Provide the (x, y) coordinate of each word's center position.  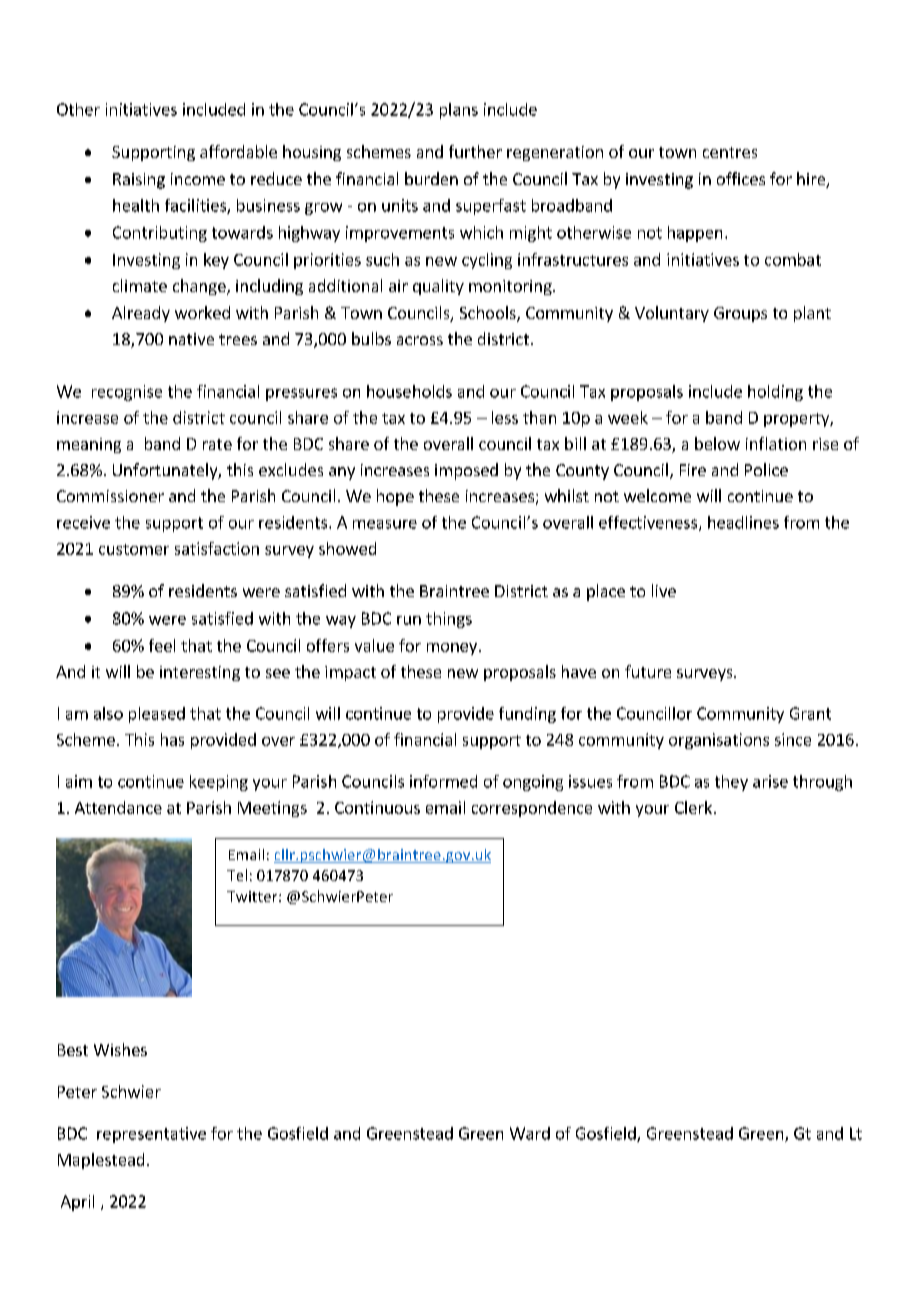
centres (730, 152)
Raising (139, 181)
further (475, 151)
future (648, 671)
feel (162, 645)
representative (151, 1135)
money (452, 649)
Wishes (120, 1049)
